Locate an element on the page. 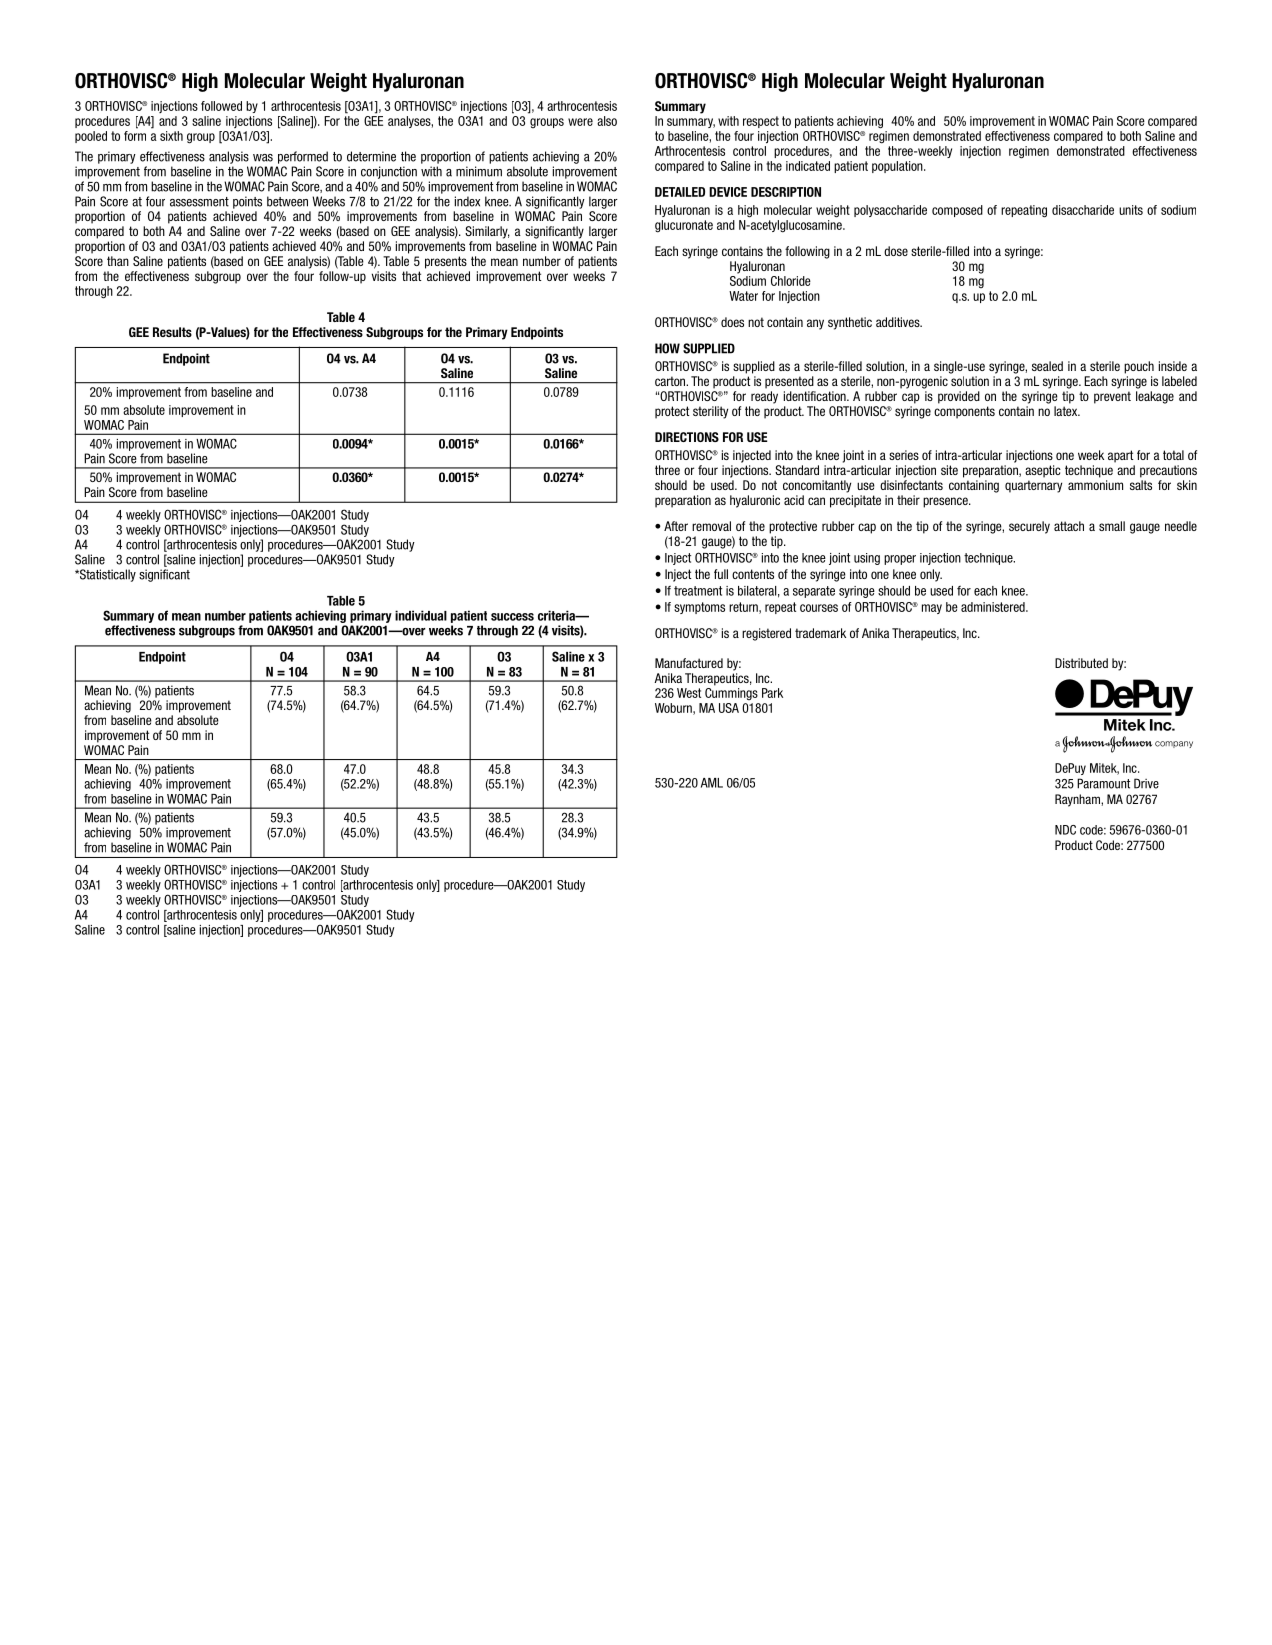  aseptic is located at coordinates (1043, 471).
